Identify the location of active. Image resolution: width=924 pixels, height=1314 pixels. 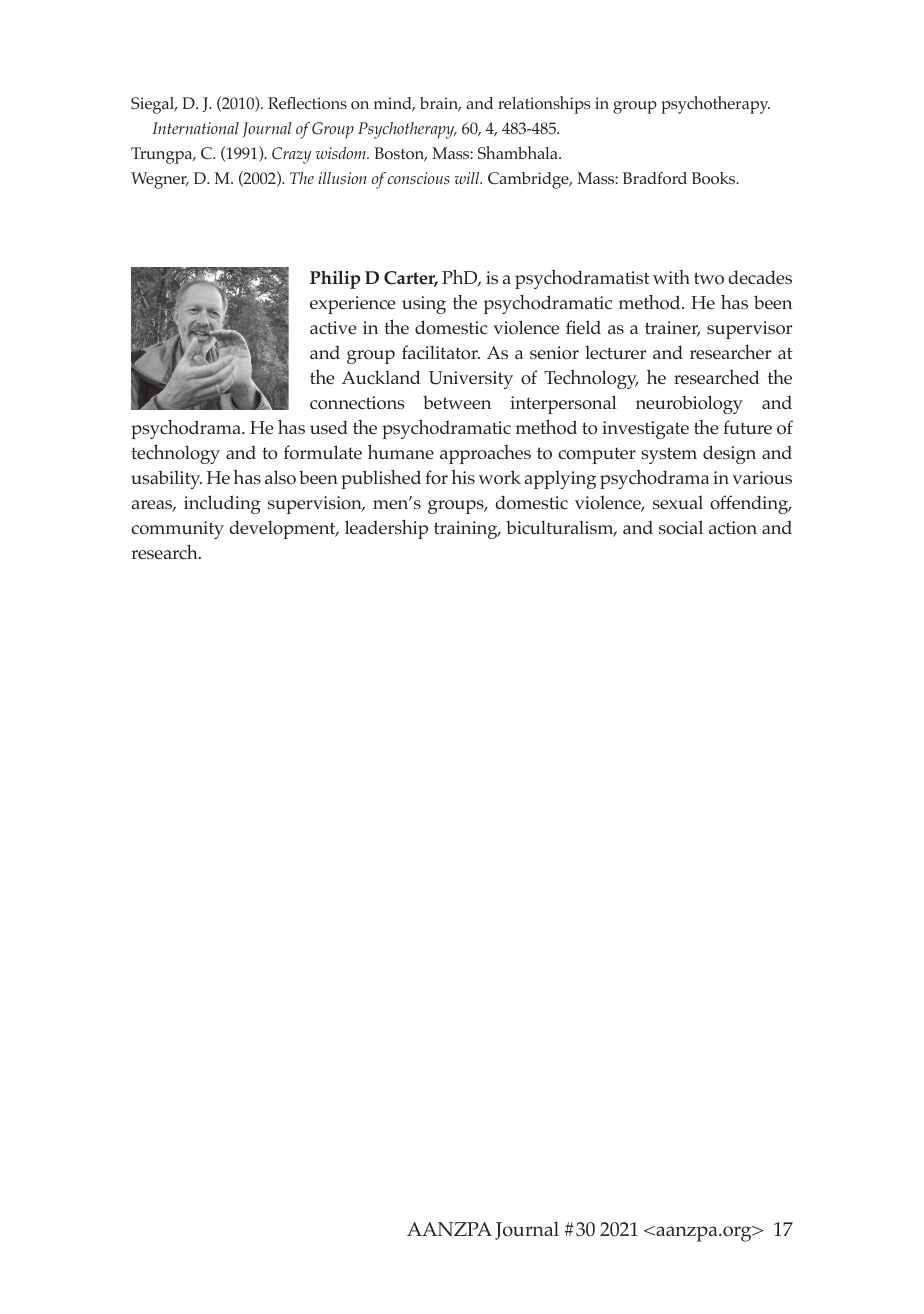
(333, 327).
